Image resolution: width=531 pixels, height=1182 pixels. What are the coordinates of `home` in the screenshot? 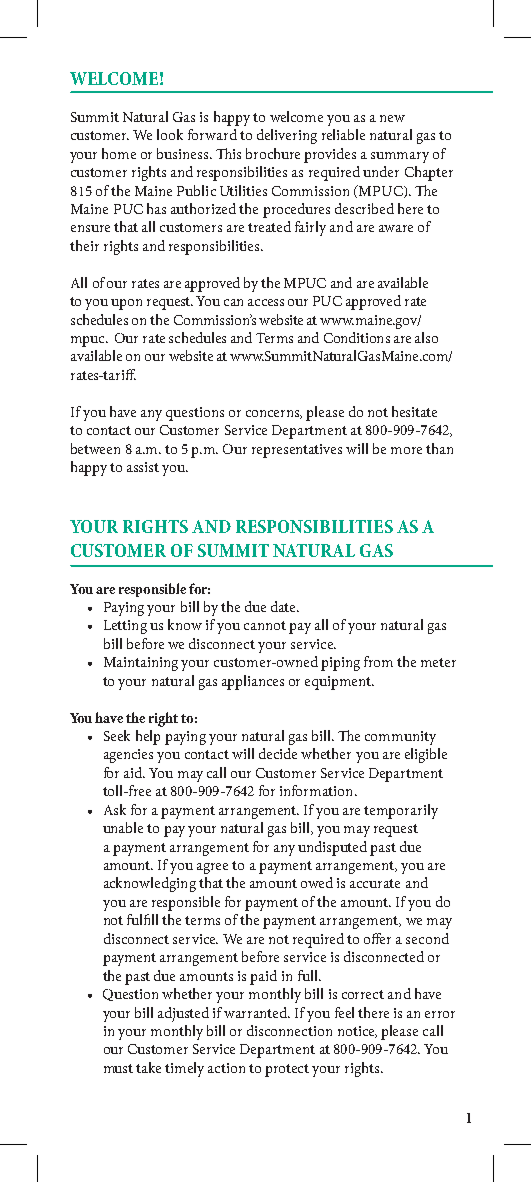 It's located at (119, 153).
